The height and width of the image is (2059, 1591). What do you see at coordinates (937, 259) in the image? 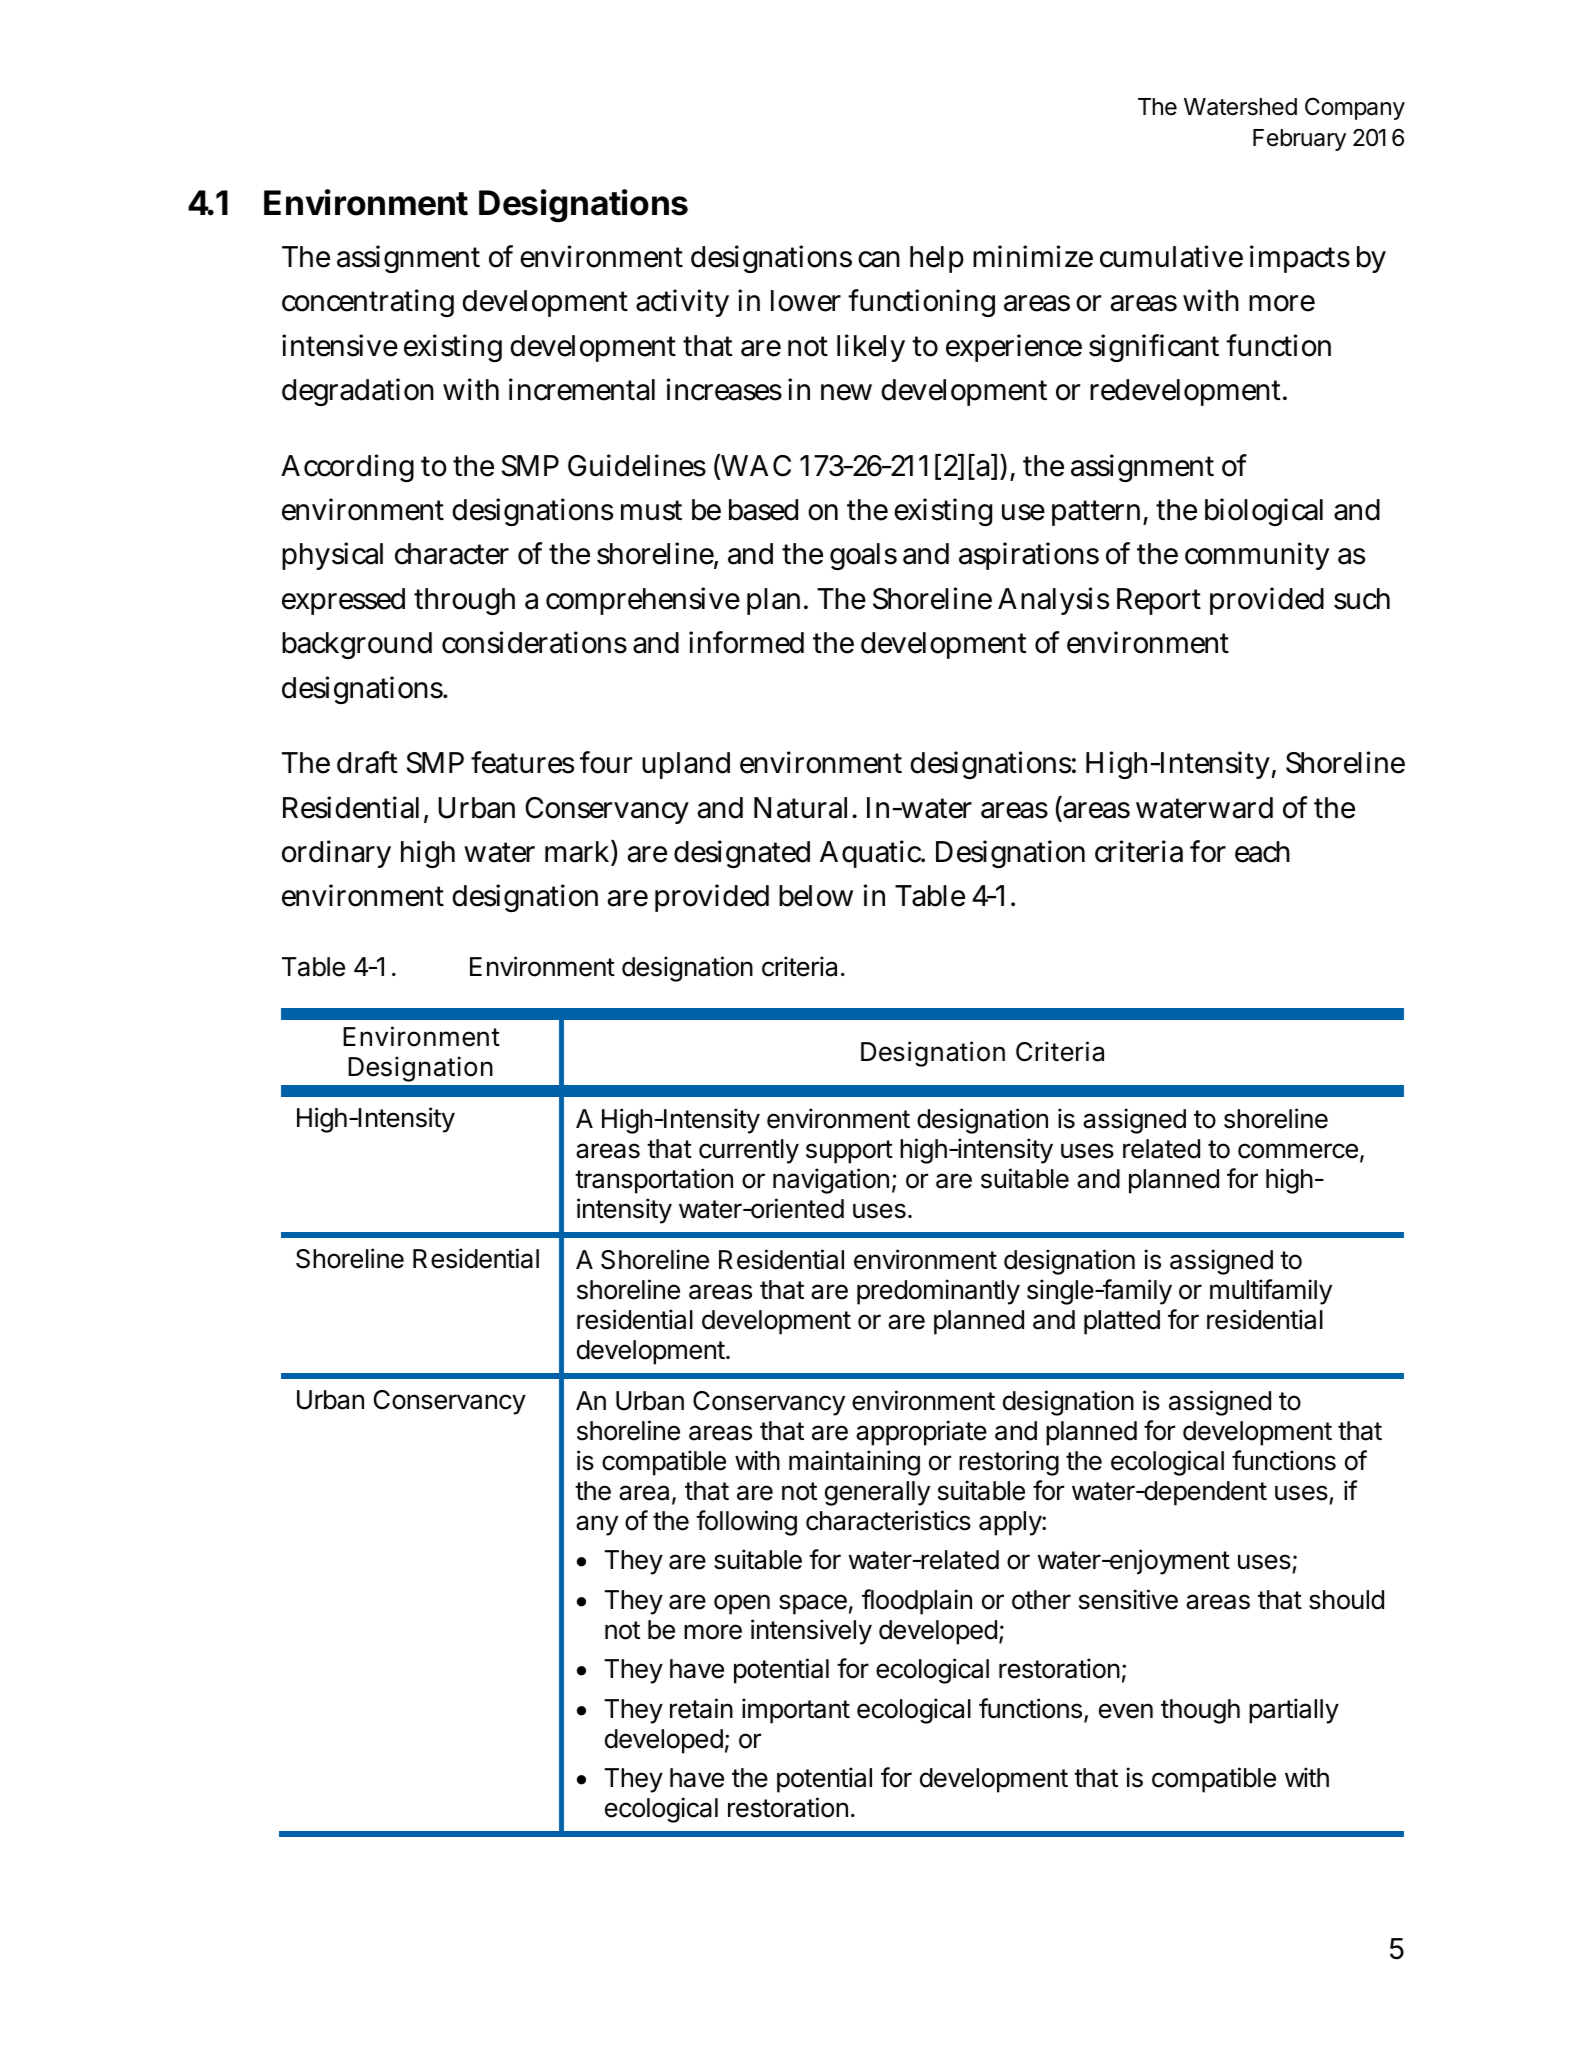
I see `help` at bounding box center [937, 259].
